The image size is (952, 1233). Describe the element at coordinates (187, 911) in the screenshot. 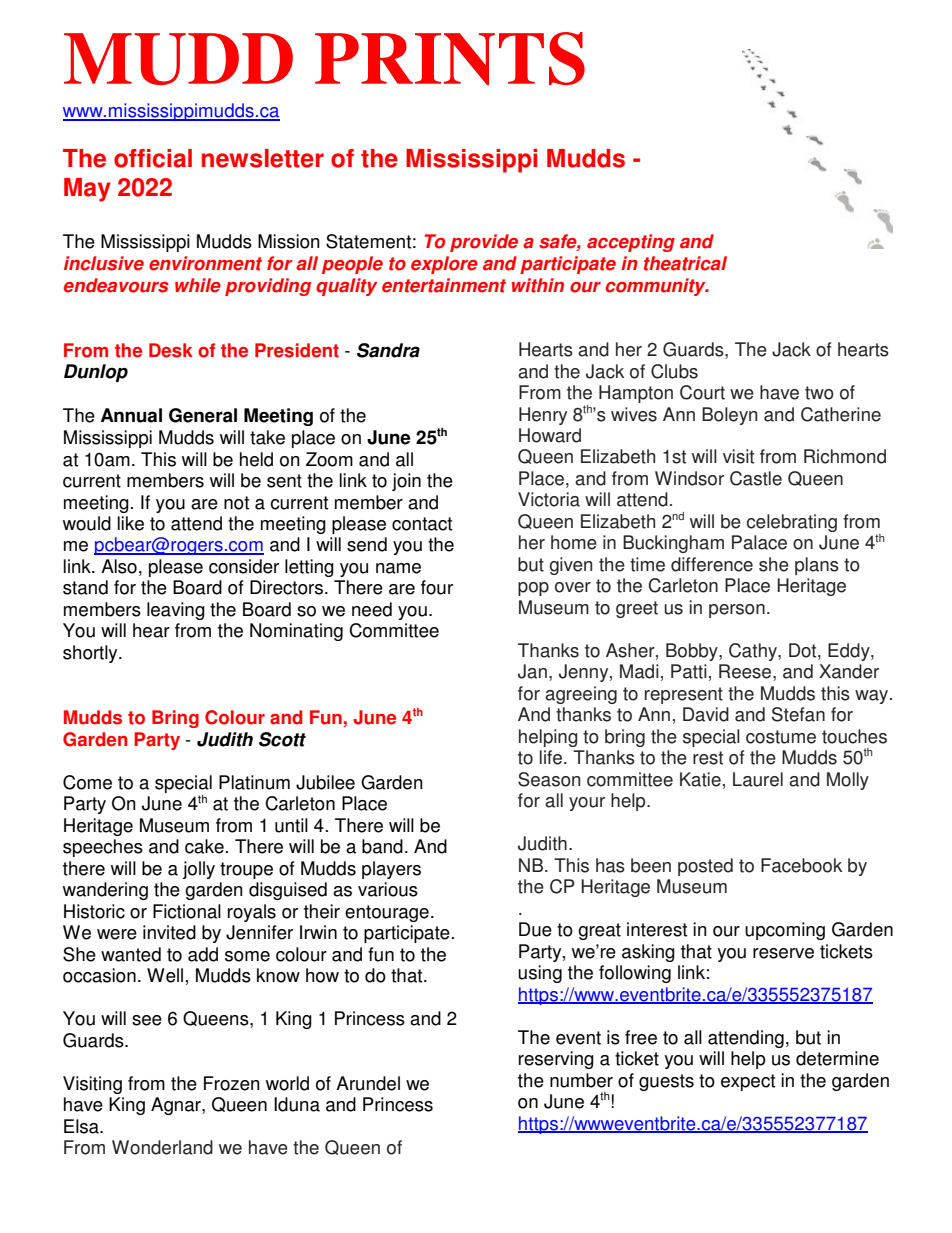

I see `Fictional` at that location.
